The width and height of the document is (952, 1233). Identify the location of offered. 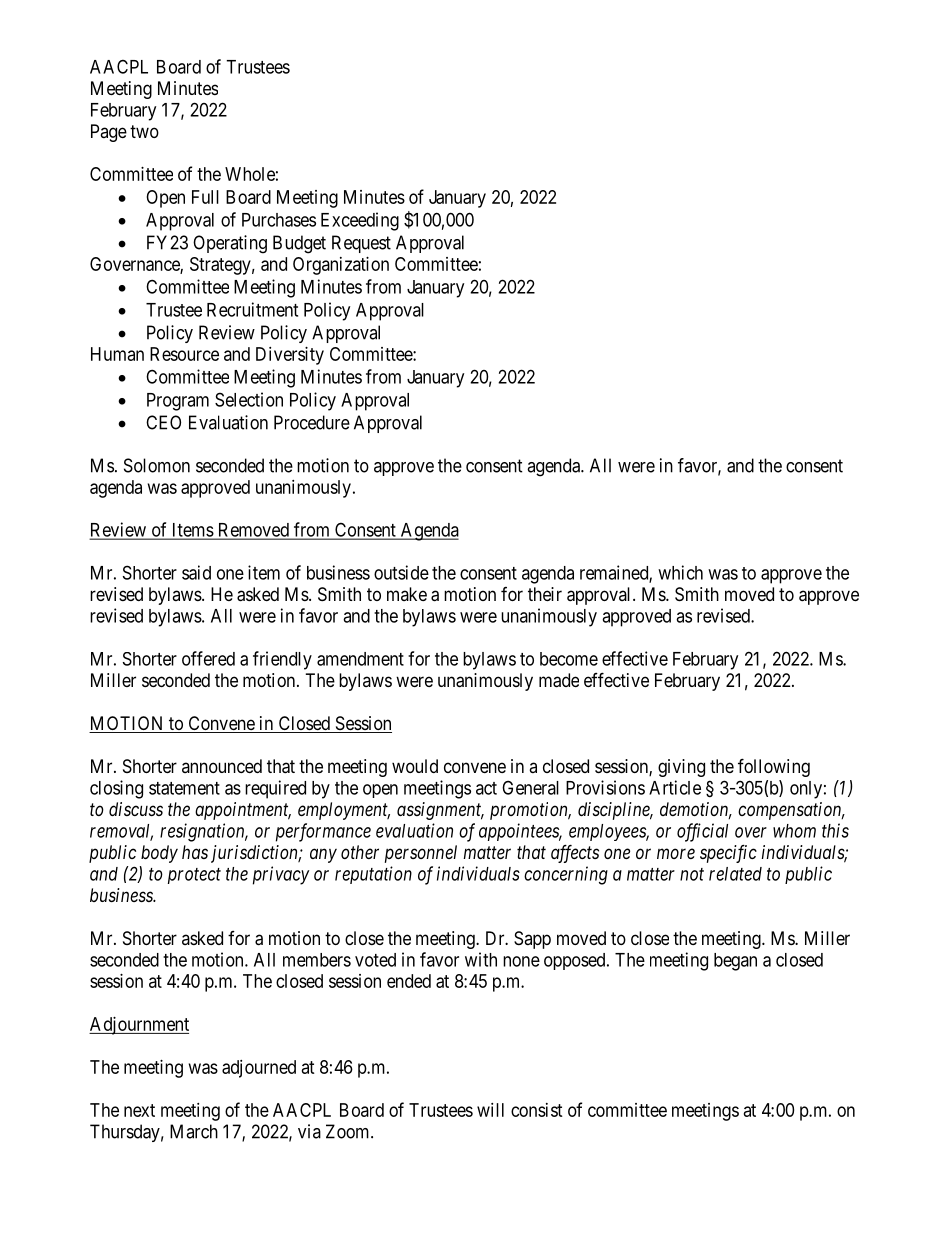
(208, 658).
